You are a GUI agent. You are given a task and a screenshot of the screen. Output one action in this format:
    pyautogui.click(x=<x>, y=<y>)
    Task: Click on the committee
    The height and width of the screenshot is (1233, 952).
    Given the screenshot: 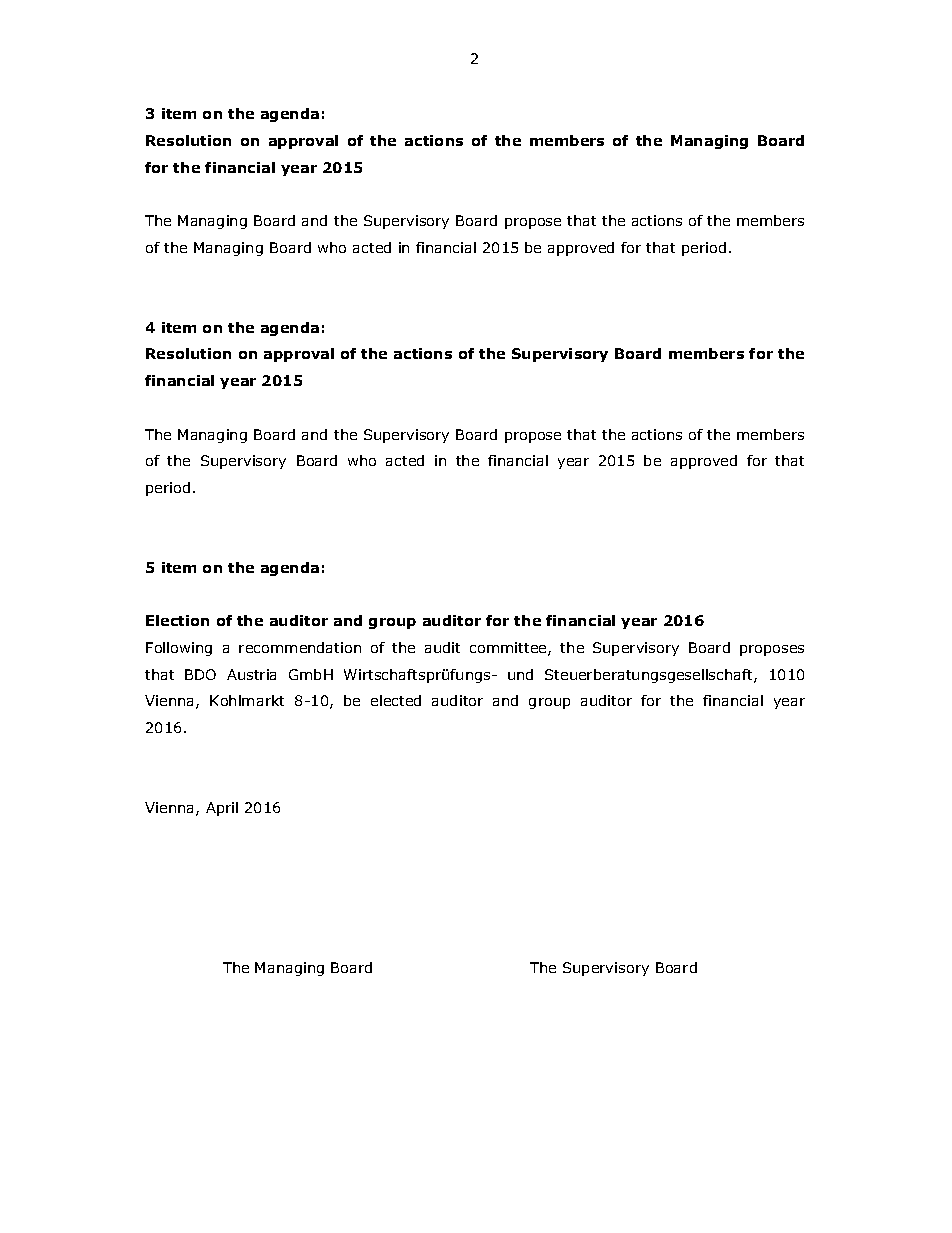 What is the action you would take?
    pyautogui.click(x=509, y=649)
